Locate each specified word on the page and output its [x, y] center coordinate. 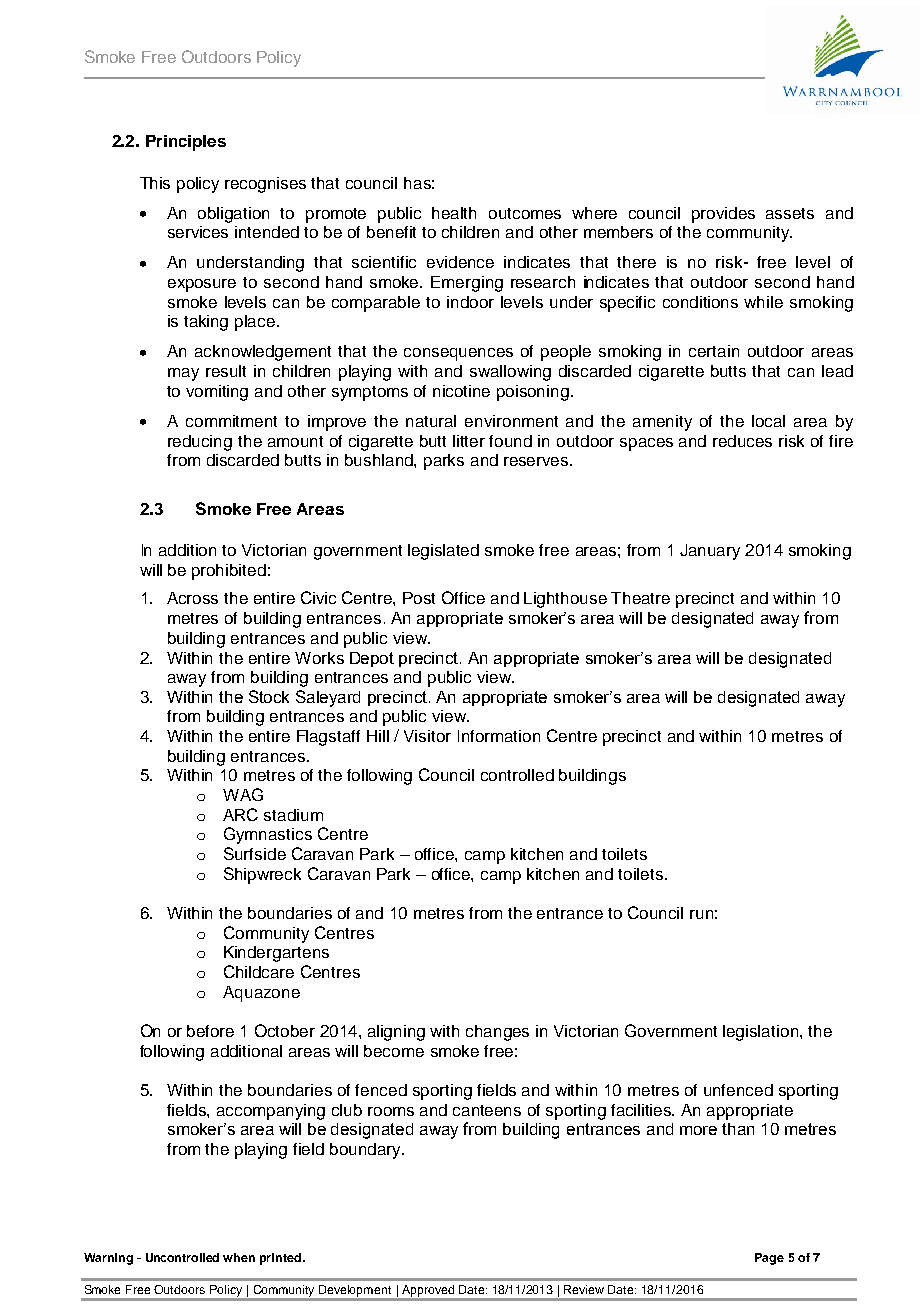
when [239, 1257]
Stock [269, 696]
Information [499, 736]
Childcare [259, 971]
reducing [200, 443]
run [701, 914]
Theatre [640, 598]
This [155, 183]
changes [497, 1033]
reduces [742, 441]
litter [469, 441]
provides [723, 215]
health [454, 213]
